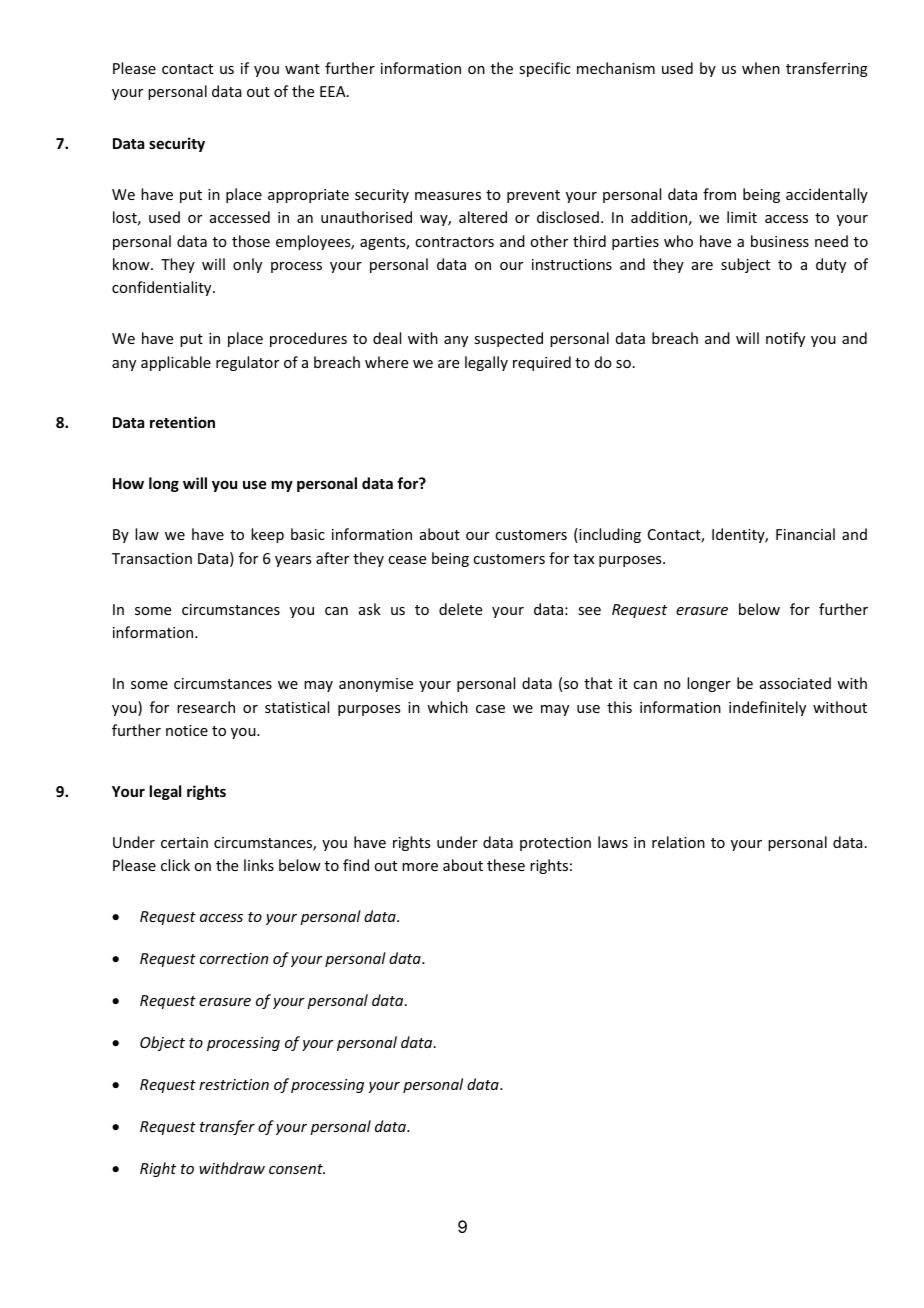  I want to click on Financial, so click(805, 534).
